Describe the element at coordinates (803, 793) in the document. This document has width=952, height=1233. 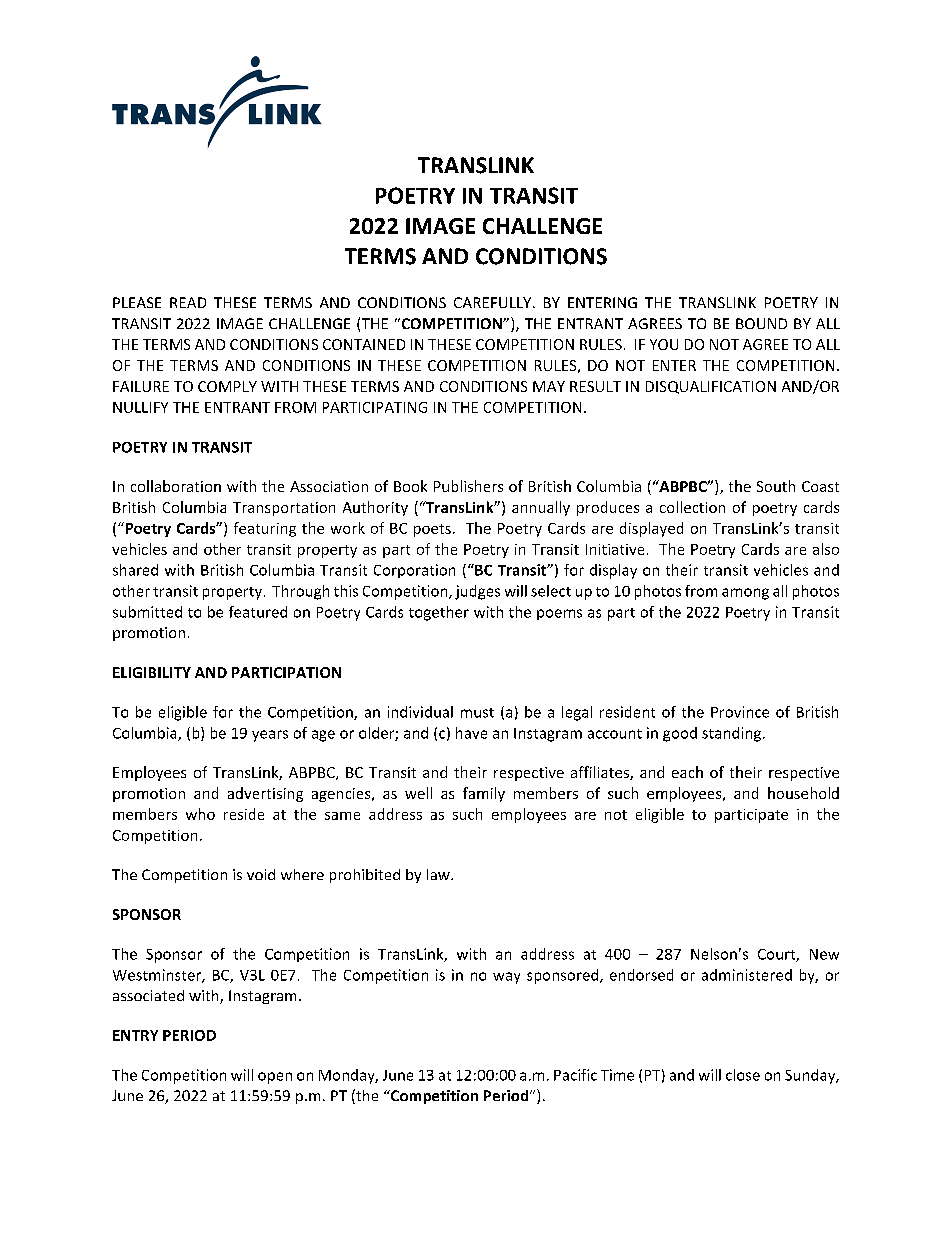
I see `household` at that location.
